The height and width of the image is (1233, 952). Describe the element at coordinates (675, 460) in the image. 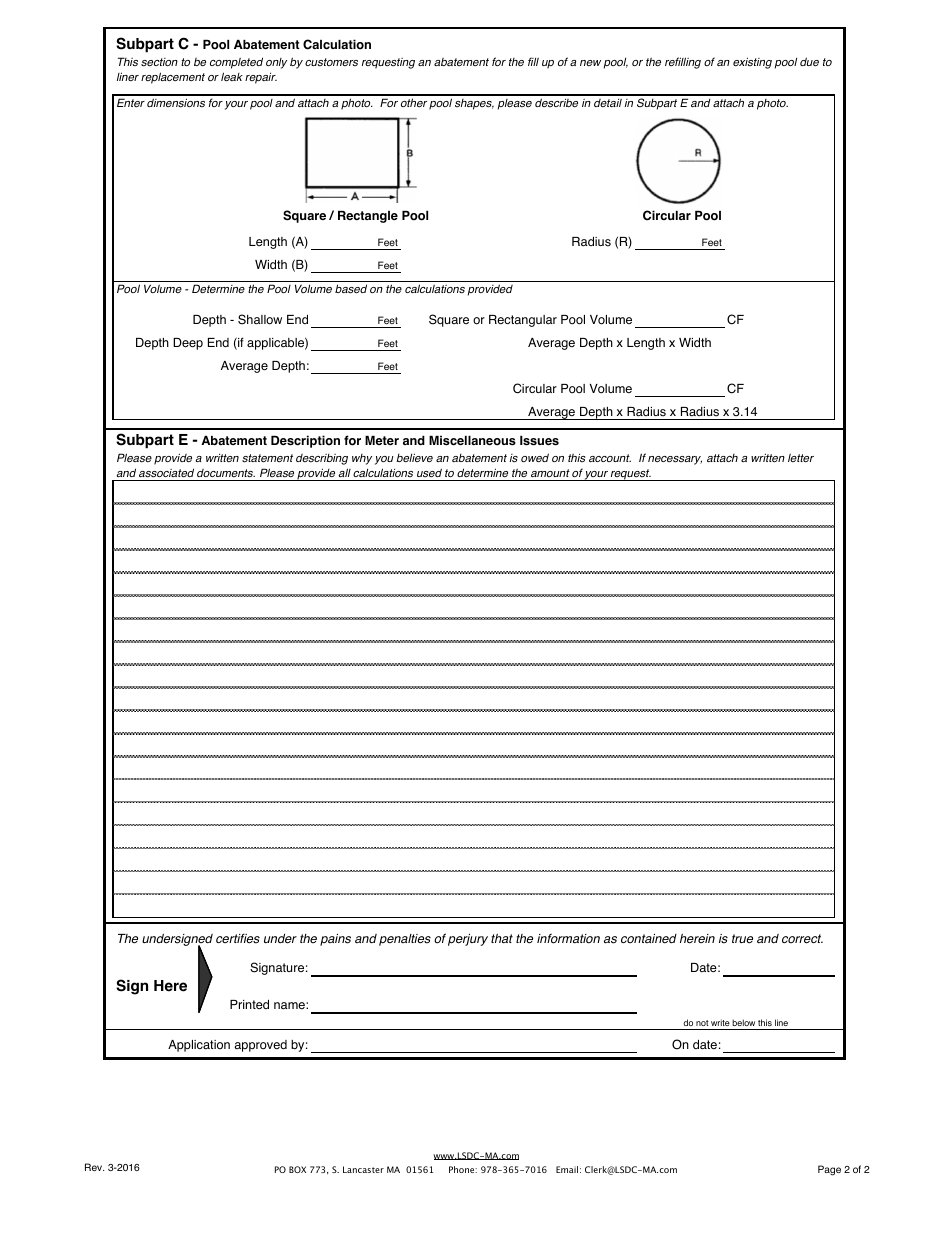

I see `necessary` at that location.
